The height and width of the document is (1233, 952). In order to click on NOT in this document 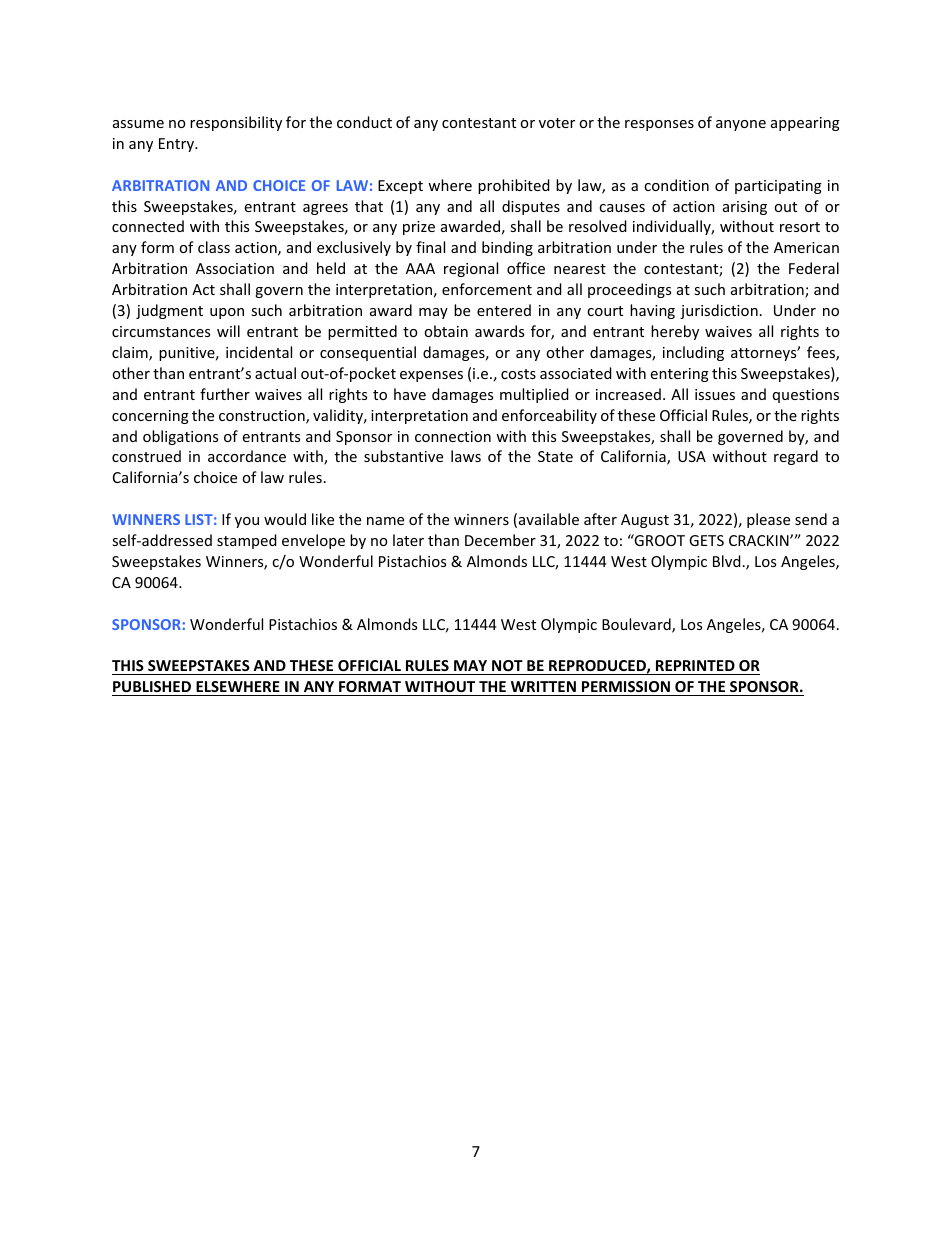, I will do `click(507, 667)`.
